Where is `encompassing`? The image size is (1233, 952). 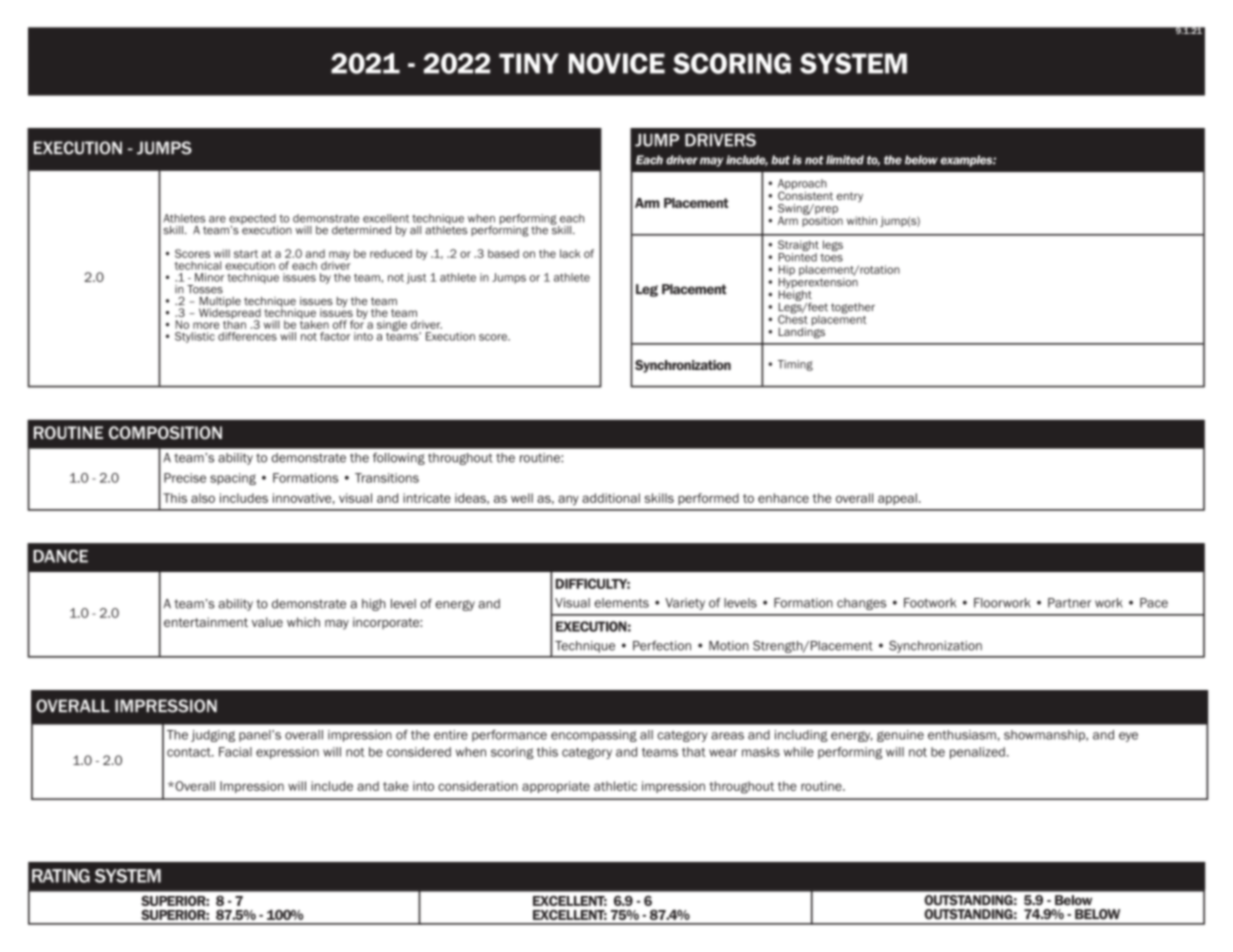
encompassing is located at coordinates (594, 736).
